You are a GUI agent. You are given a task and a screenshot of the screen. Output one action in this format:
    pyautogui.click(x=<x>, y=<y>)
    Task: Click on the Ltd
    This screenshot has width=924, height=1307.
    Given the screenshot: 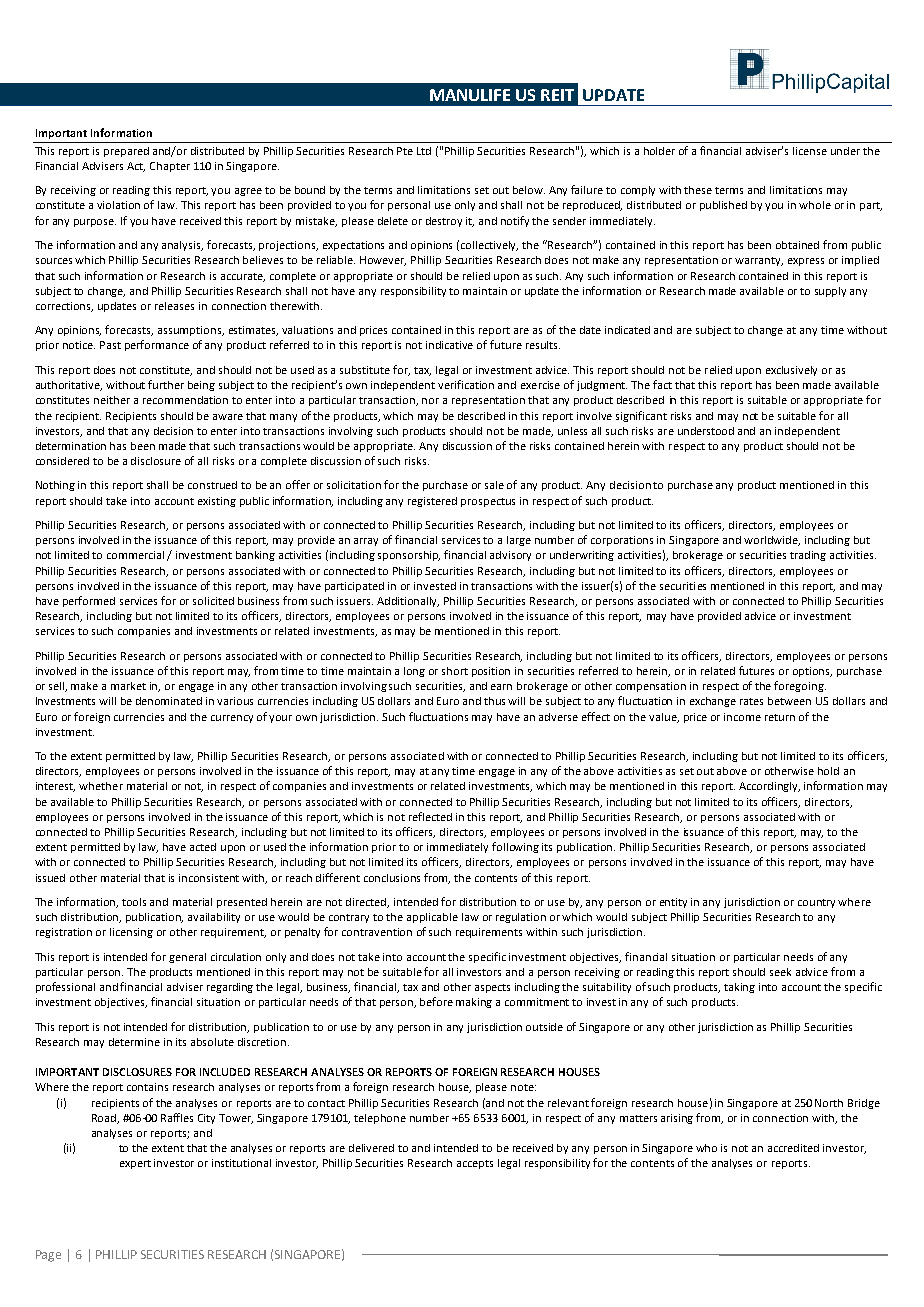 What is the action you would take?
    pyautogui.click(x=424, y=151)
